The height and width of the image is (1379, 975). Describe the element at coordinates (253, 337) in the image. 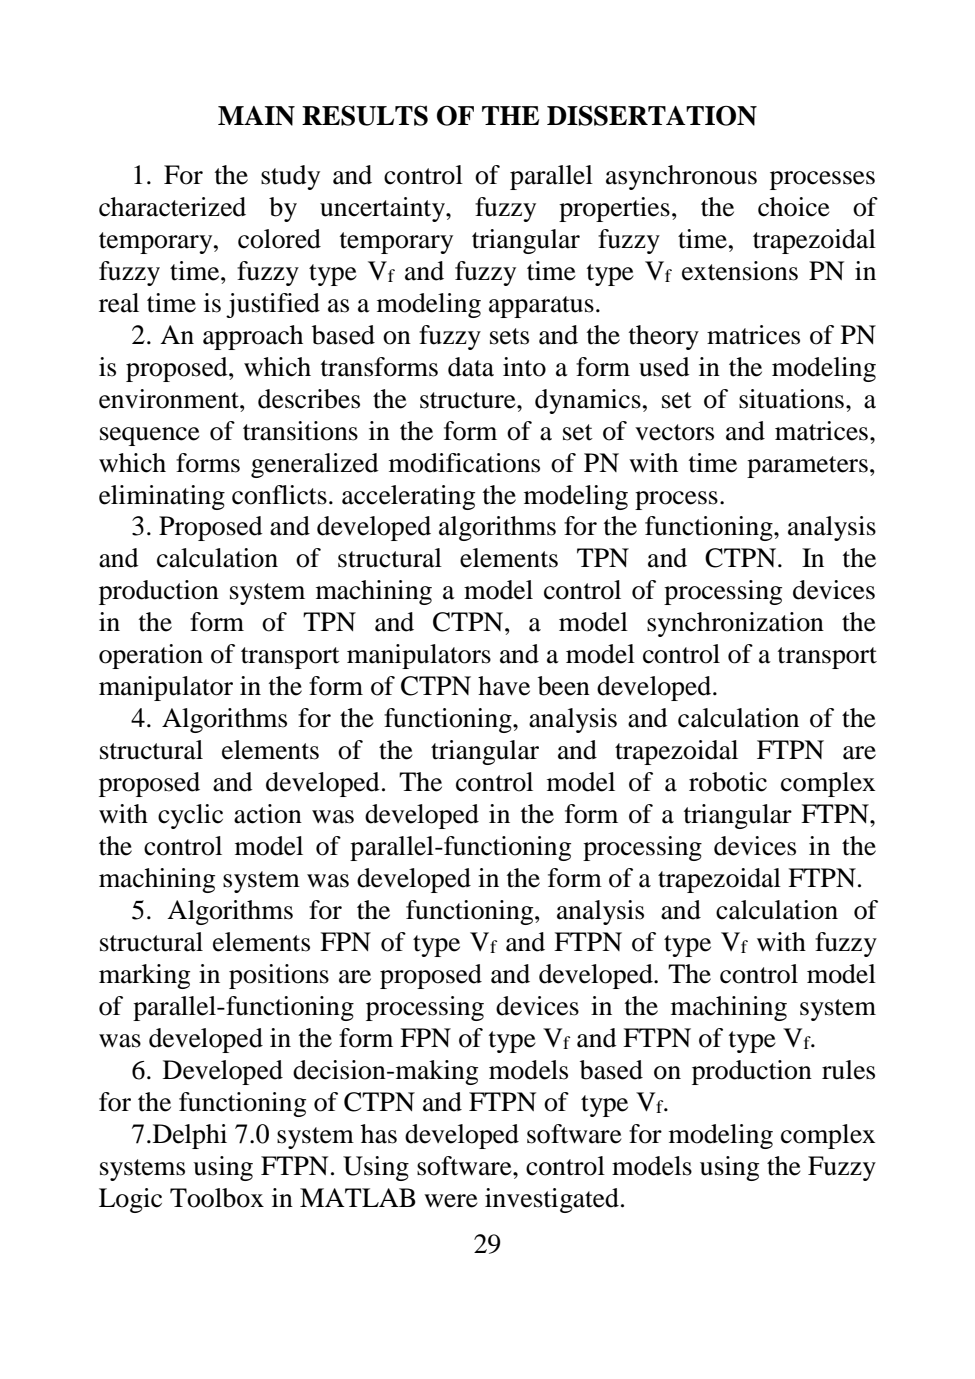

I see `approach` at that location.
